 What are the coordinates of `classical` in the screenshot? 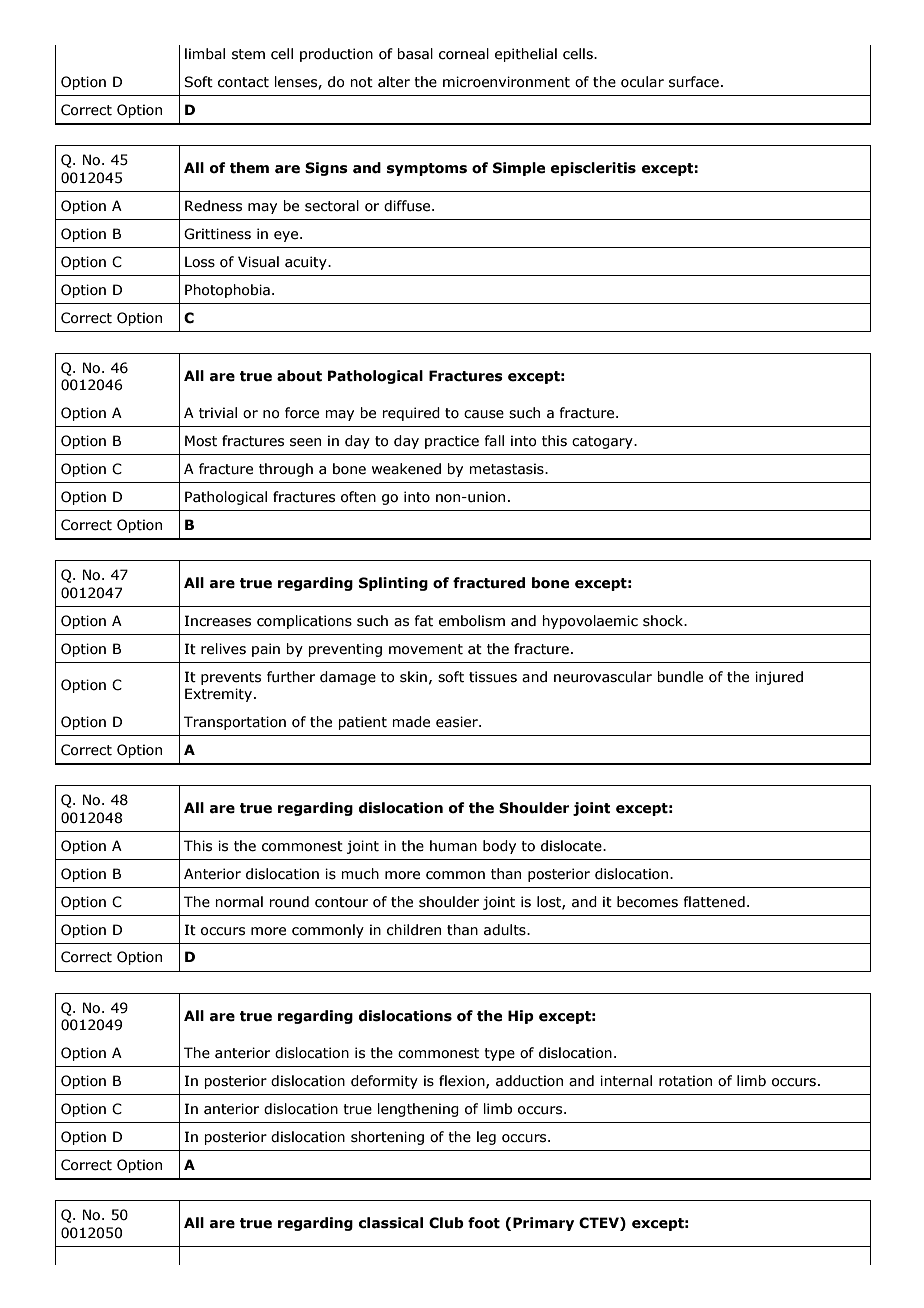 It's located at (391, 1223).
